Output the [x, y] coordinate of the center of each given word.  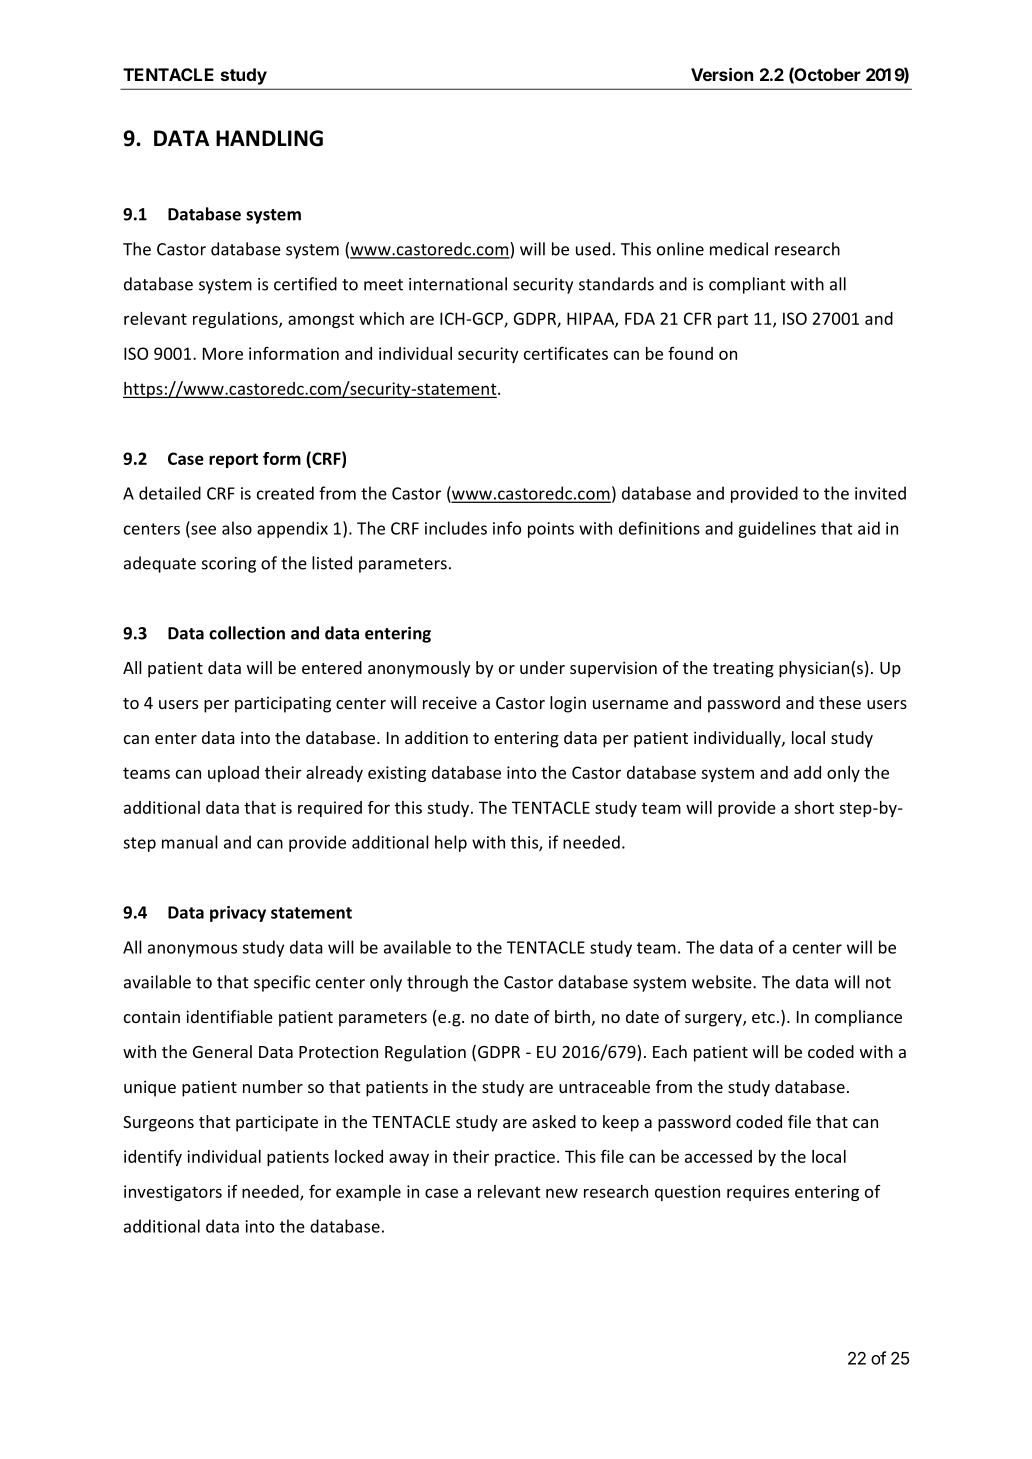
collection [247, 633]
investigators [173, 1193]
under [542, 667]
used [593, 249]
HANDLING [269, 138]
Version [722, 74]
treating [743, 669]
